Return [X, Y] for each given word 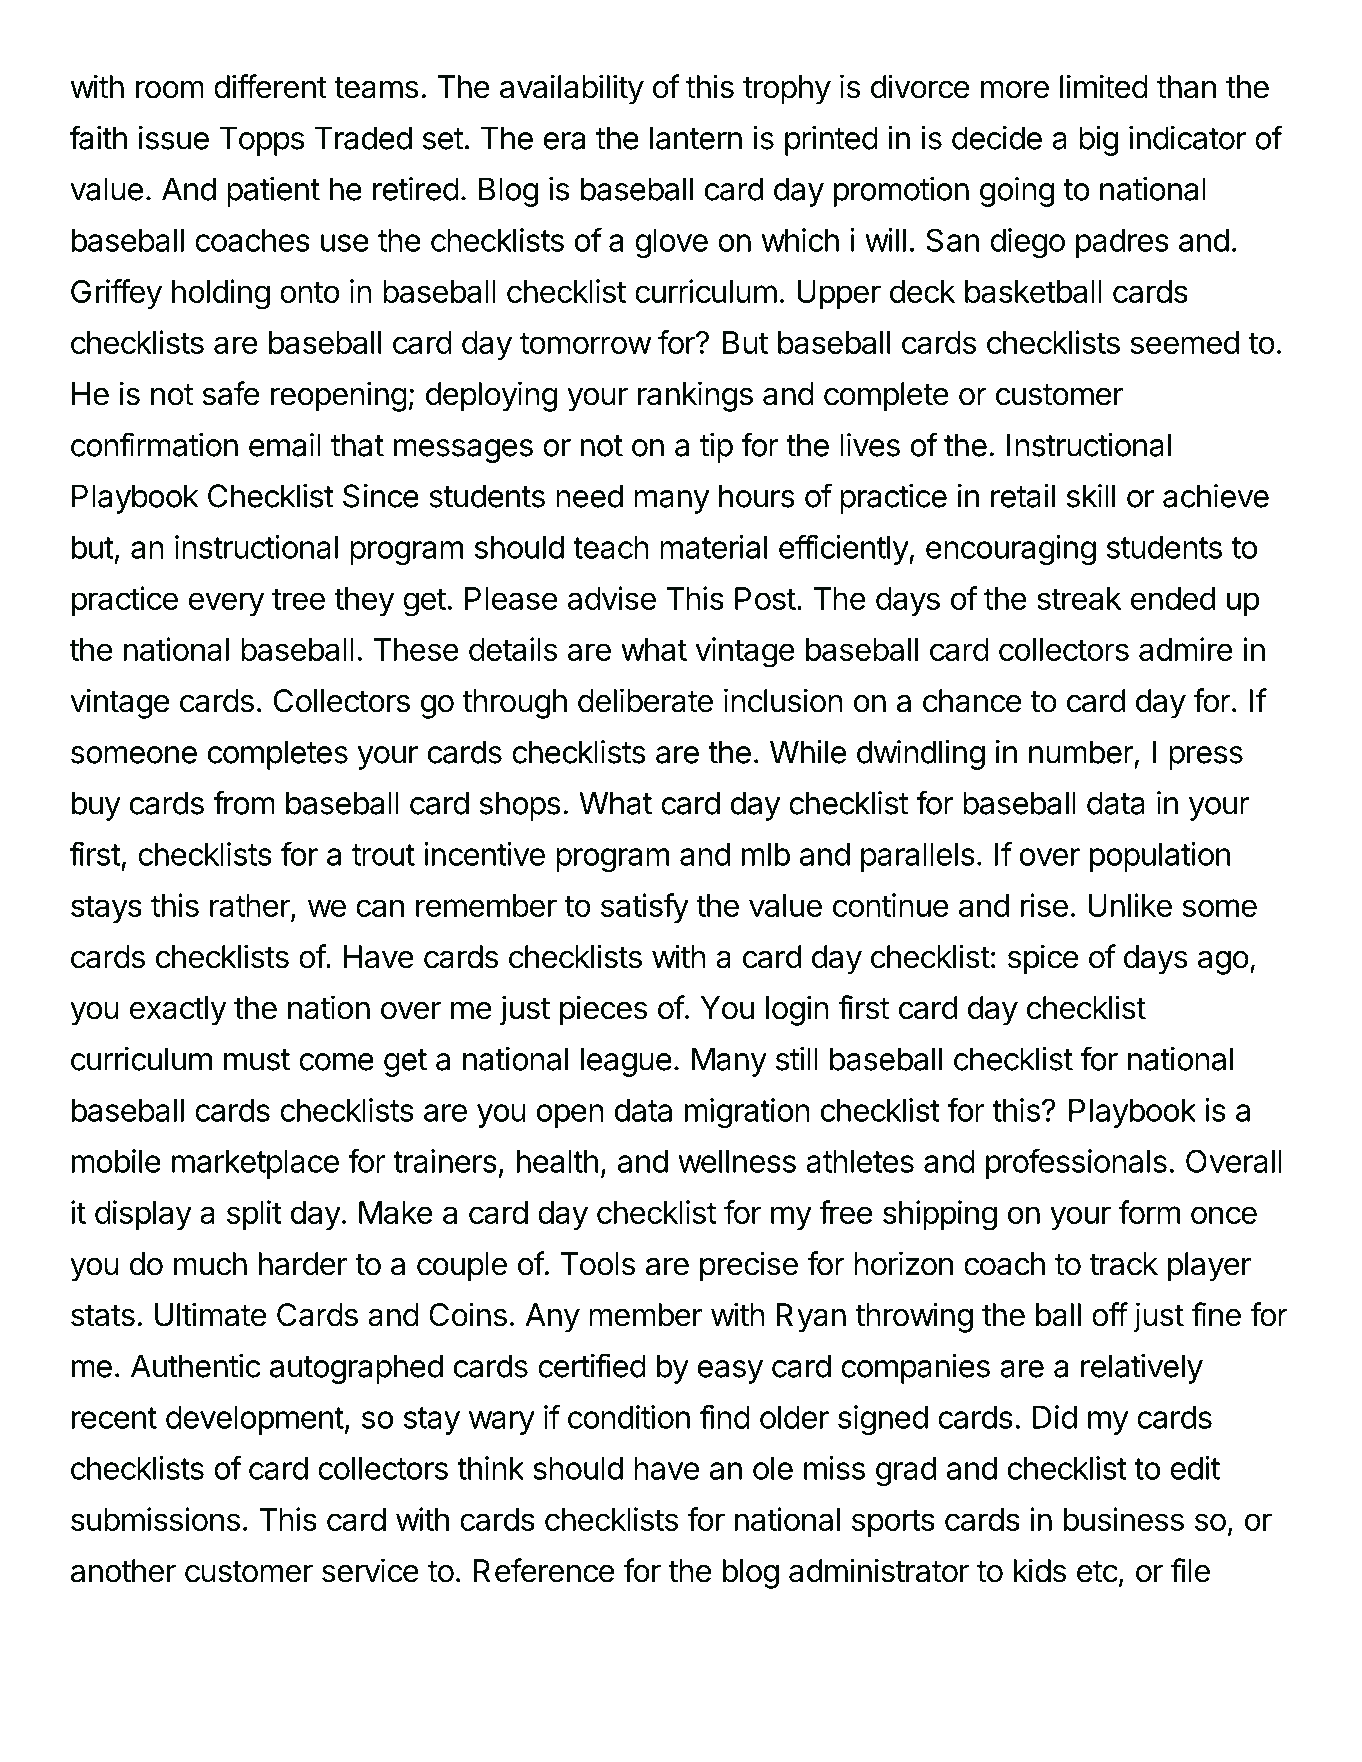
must [257, 1060]
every [226, 604]
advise [612, 598]
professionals [1076, 1164]
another [123, 1571]
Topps [261, 141]
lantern [696, 138]
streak [1079, 598]
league [626, 1062]
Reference [544, 1570]
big [1099, 141]
